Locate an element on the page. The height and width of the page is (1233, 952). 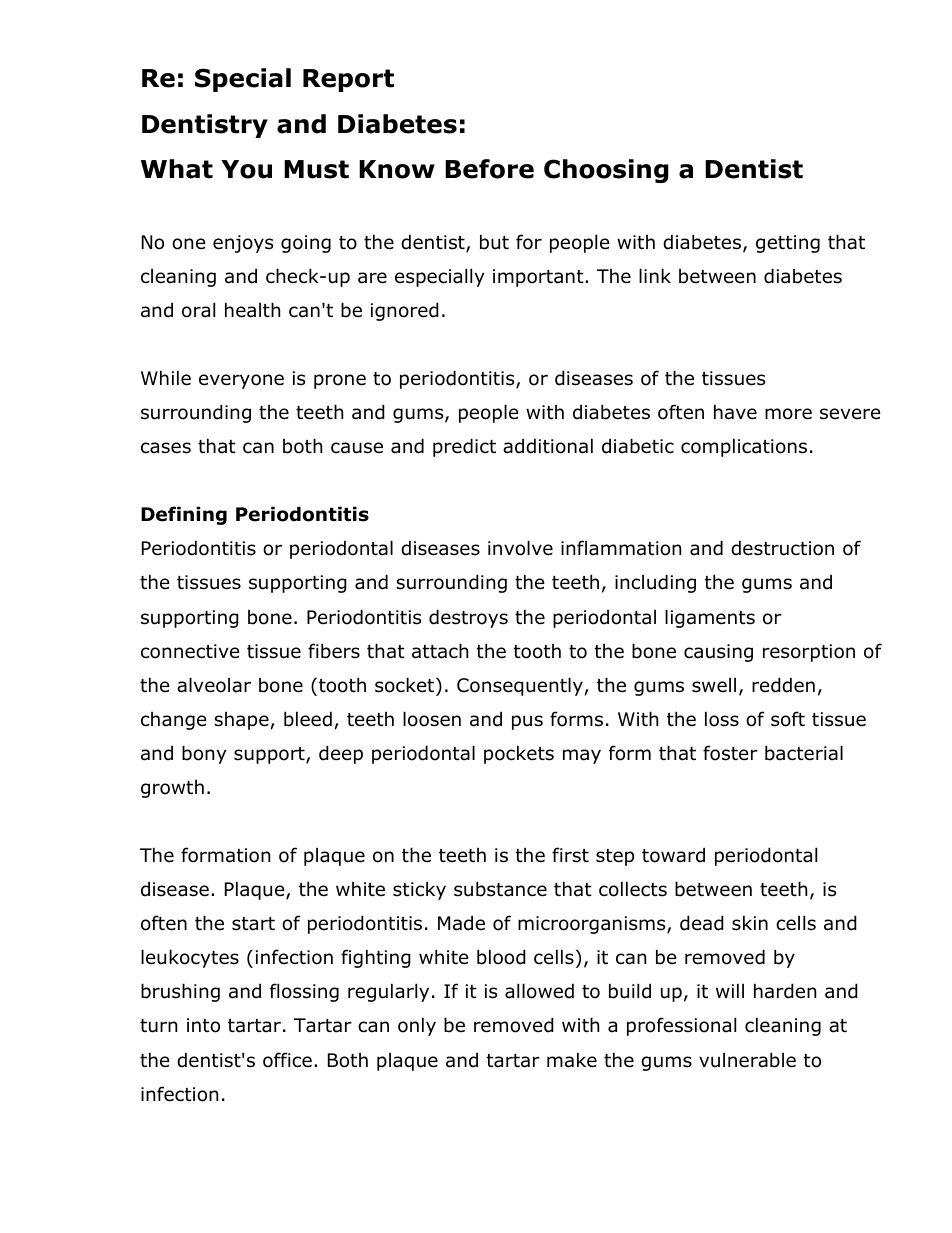
involve is located at coordinates (520, 548).
